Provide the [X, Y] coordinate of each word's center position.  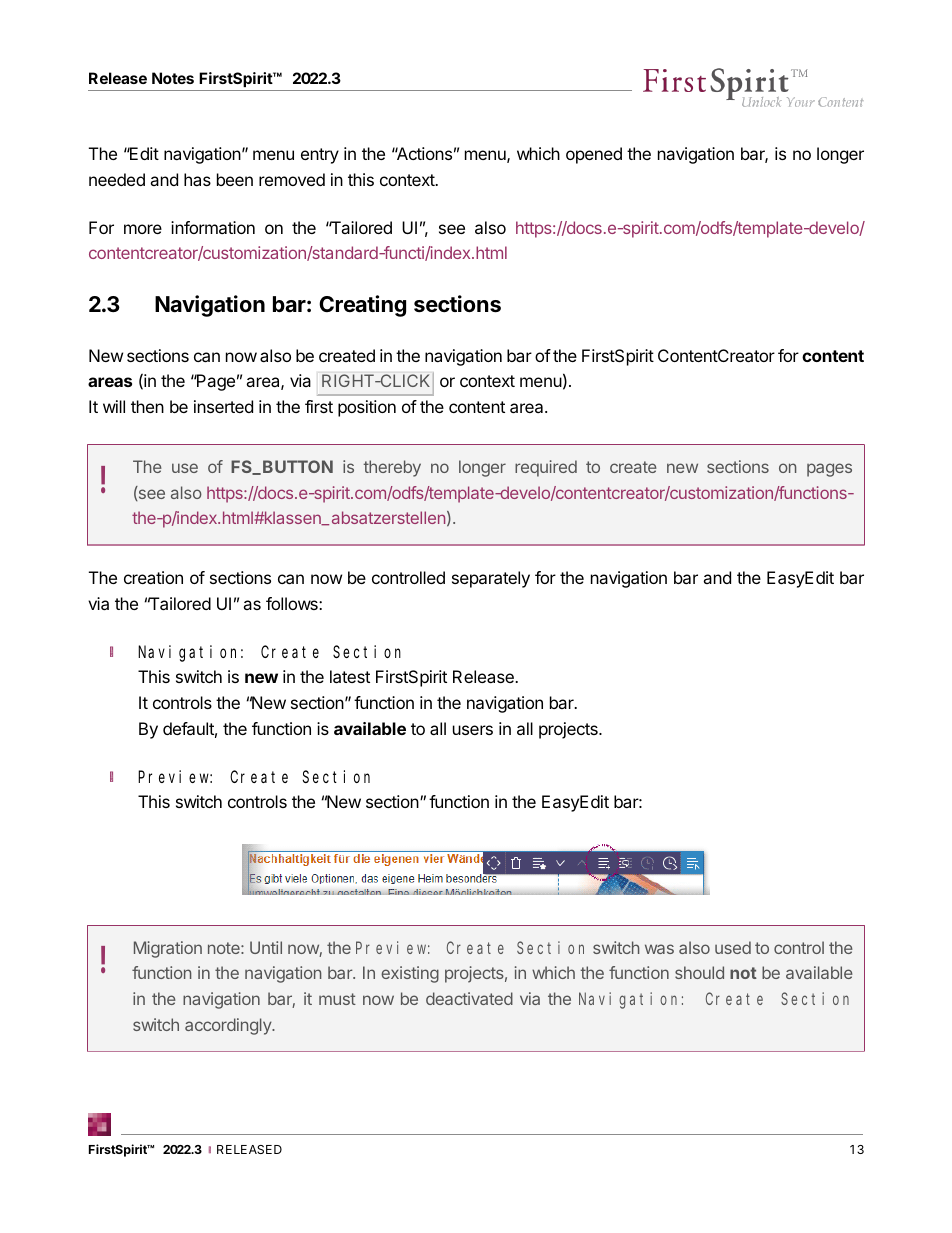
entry [320, 156]
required [546, 468]
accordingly [229, 1026]
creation [153, 577]
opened [594, 155]
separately [491, 579]
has [197, 179]
